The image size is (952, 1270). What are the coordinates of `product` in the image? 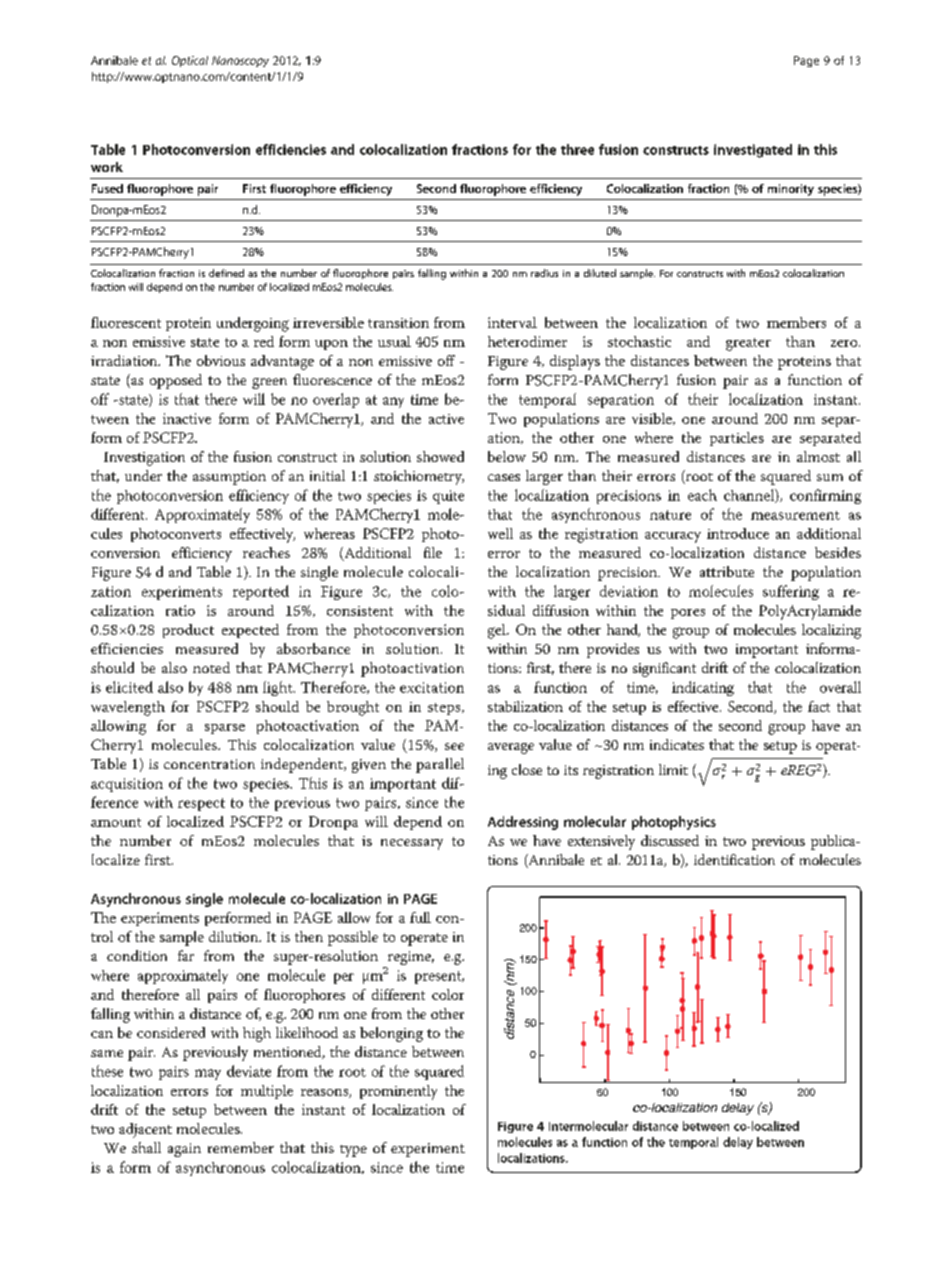 It's located at (188, 631).
